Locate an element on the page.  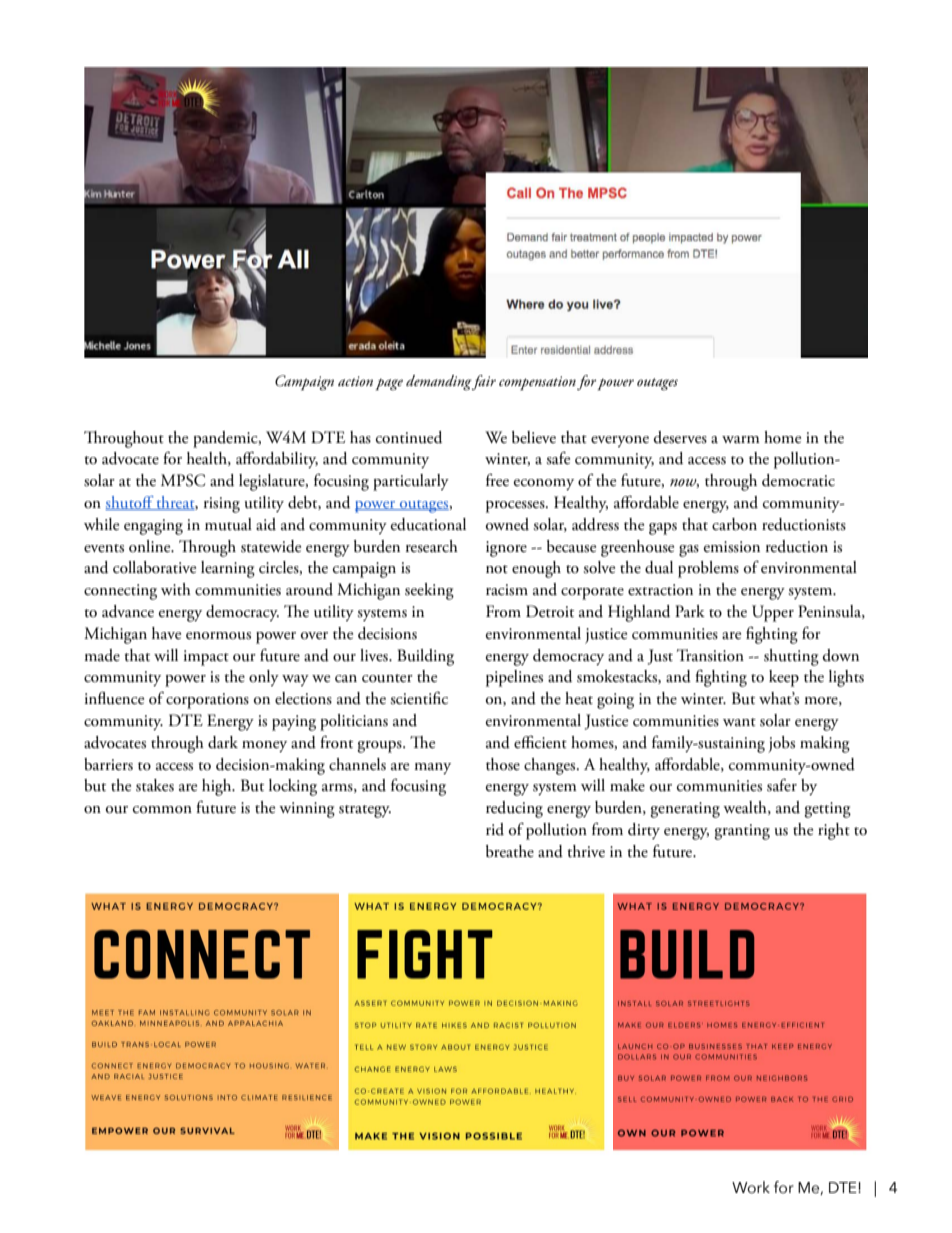
thrive is located at coordinates (586, 851).
